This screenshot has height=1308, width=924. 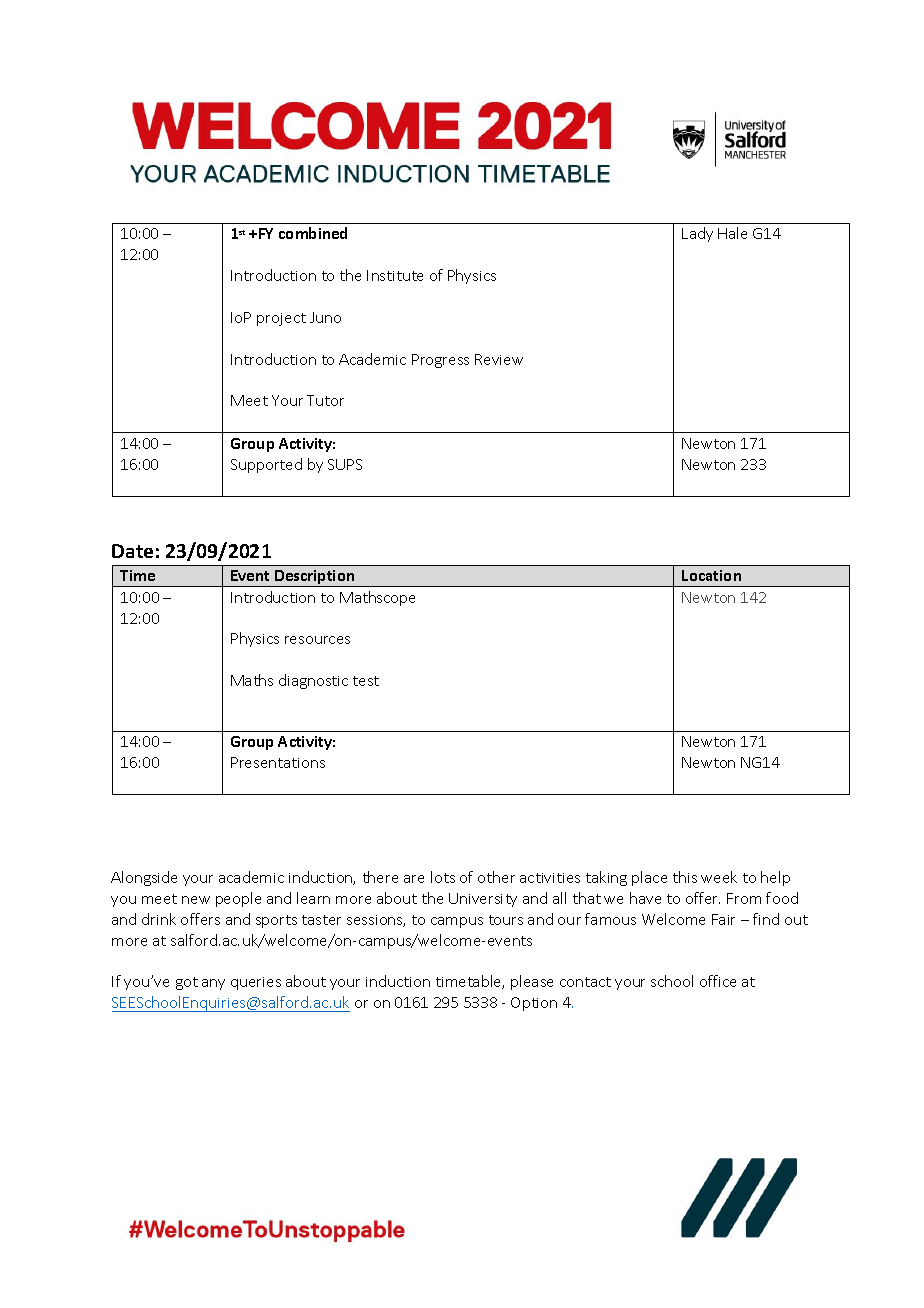 I want to click on combined, so click(x=313, y=233).
